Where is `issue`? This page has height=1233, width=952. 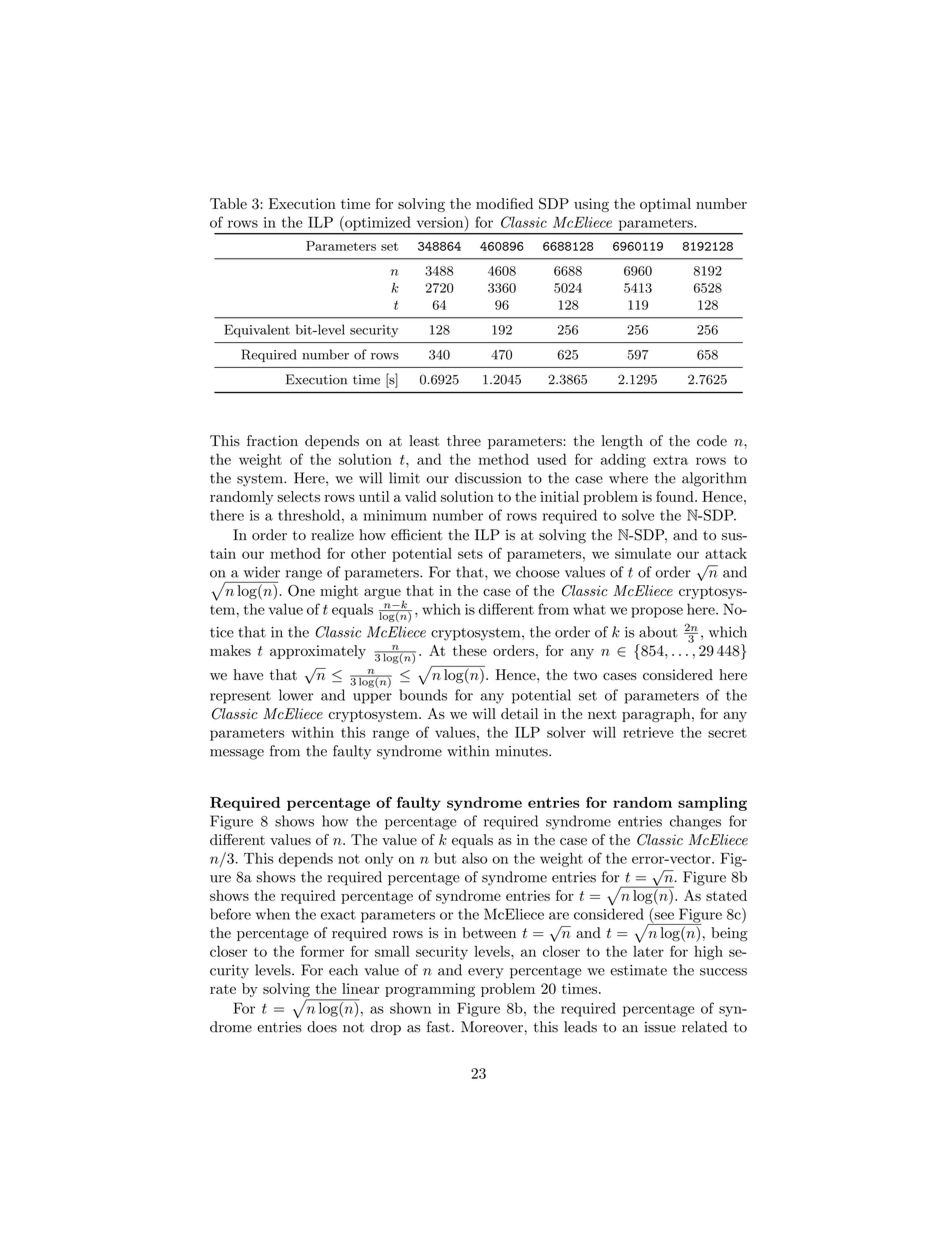
issue is located at coordinates (660, 1027).
